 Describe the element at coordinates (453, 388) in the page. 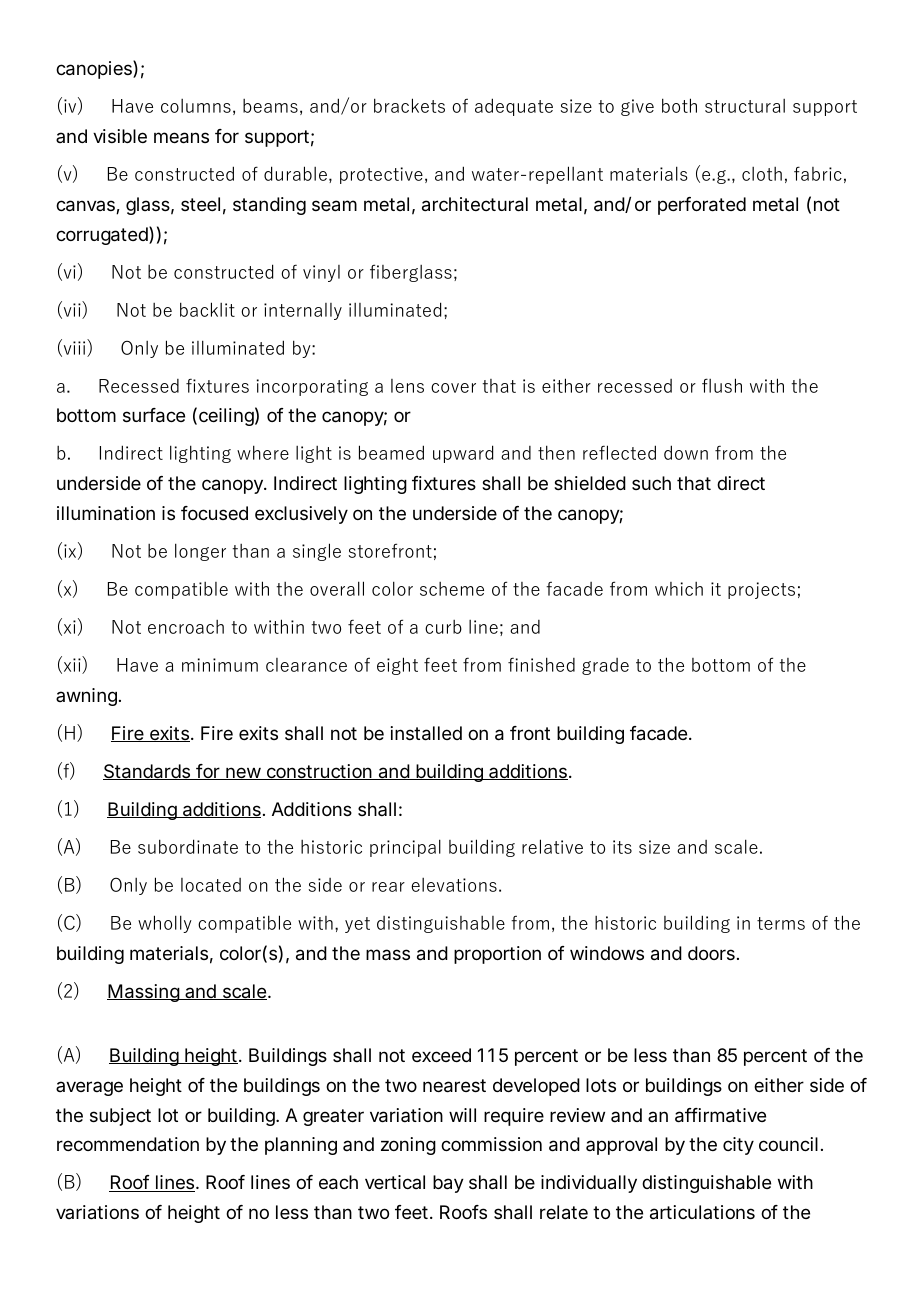

I see `cover` at that location.
